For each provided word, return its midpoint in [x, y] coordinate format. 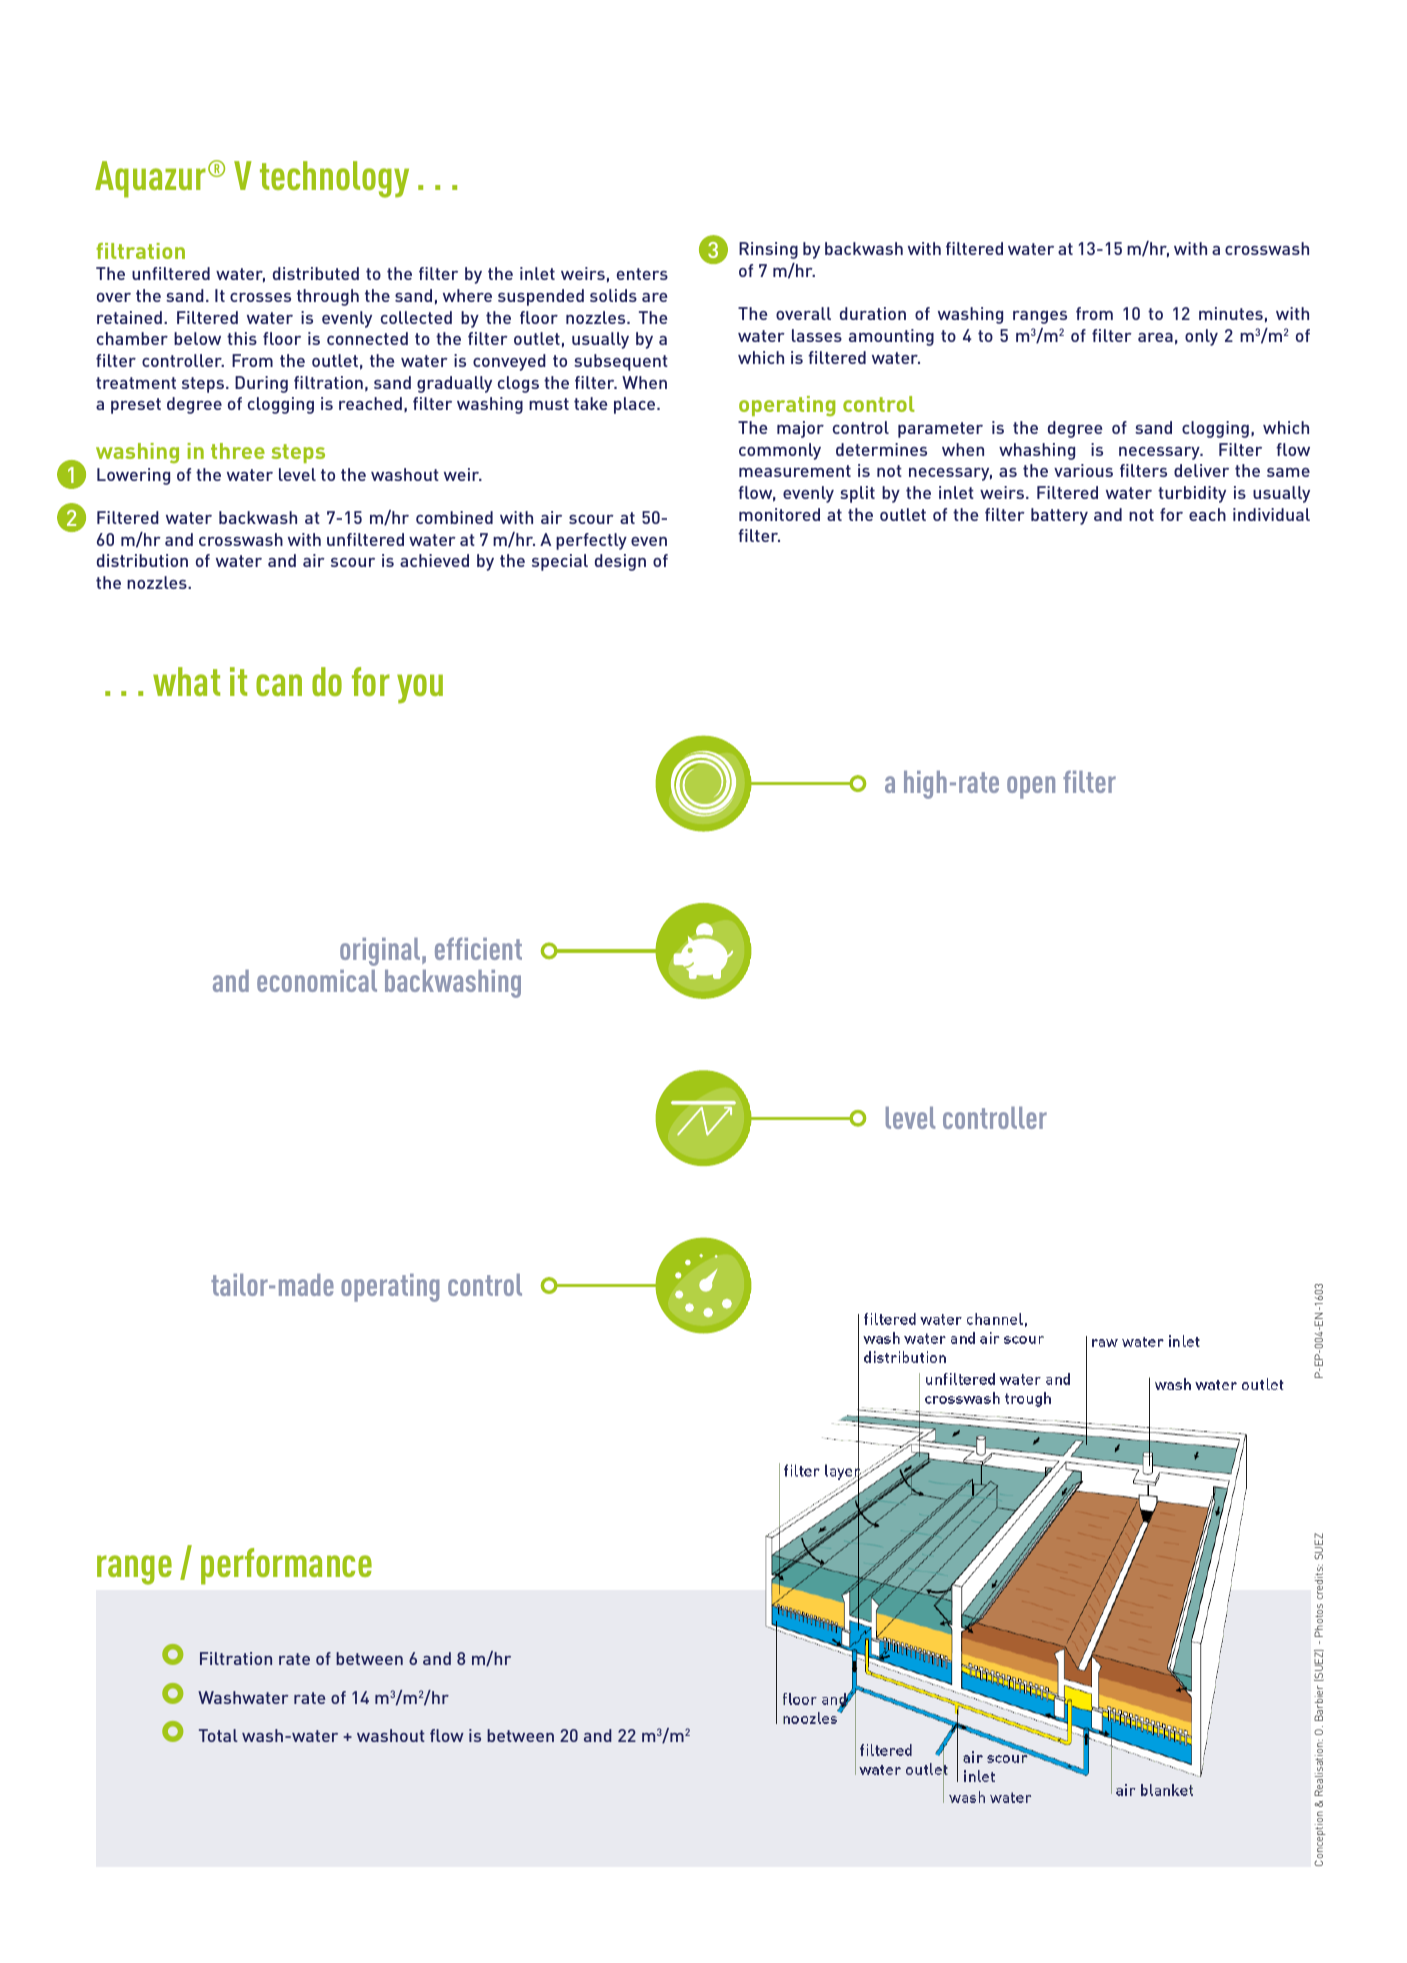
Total [218, 1735]
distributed [316, 273]
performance [286, 1566]
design [620, 562]
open [1031, 787]
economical [317, 981]
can [279, 685]
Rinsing [768, 250]
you [420, 689]
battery [1059, 516]
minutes [1231, 313]
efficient [478, 948]
